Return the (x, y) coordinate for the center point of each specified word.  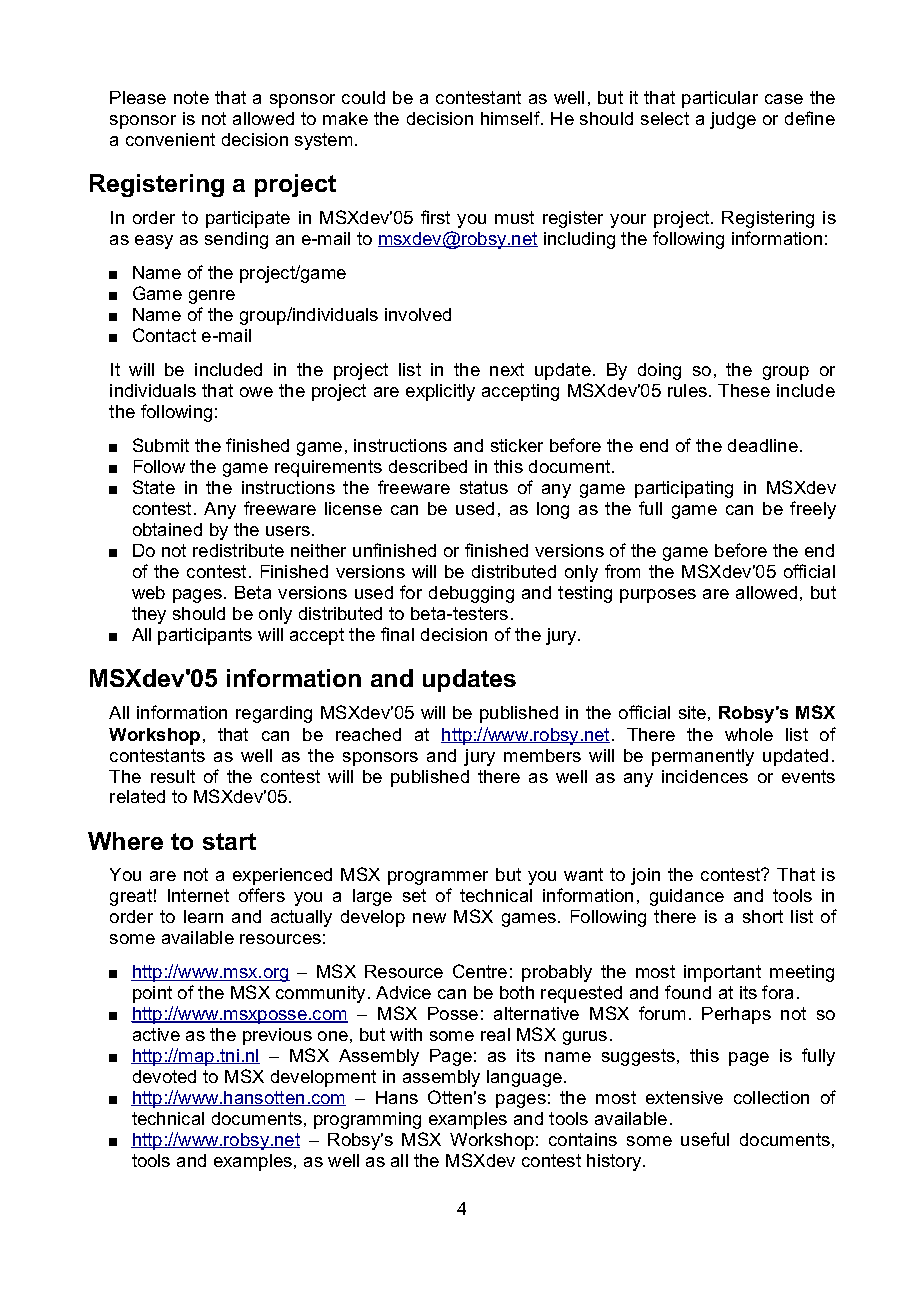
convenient (170, 139)
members (542, 755)
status (484, 487)
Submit (161, 445)
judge (733, 120)
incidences (705, 776)
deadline (763, 445)
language (524, 1078)
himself (511, 118)
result (173, 776)
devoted (164, 1076)
